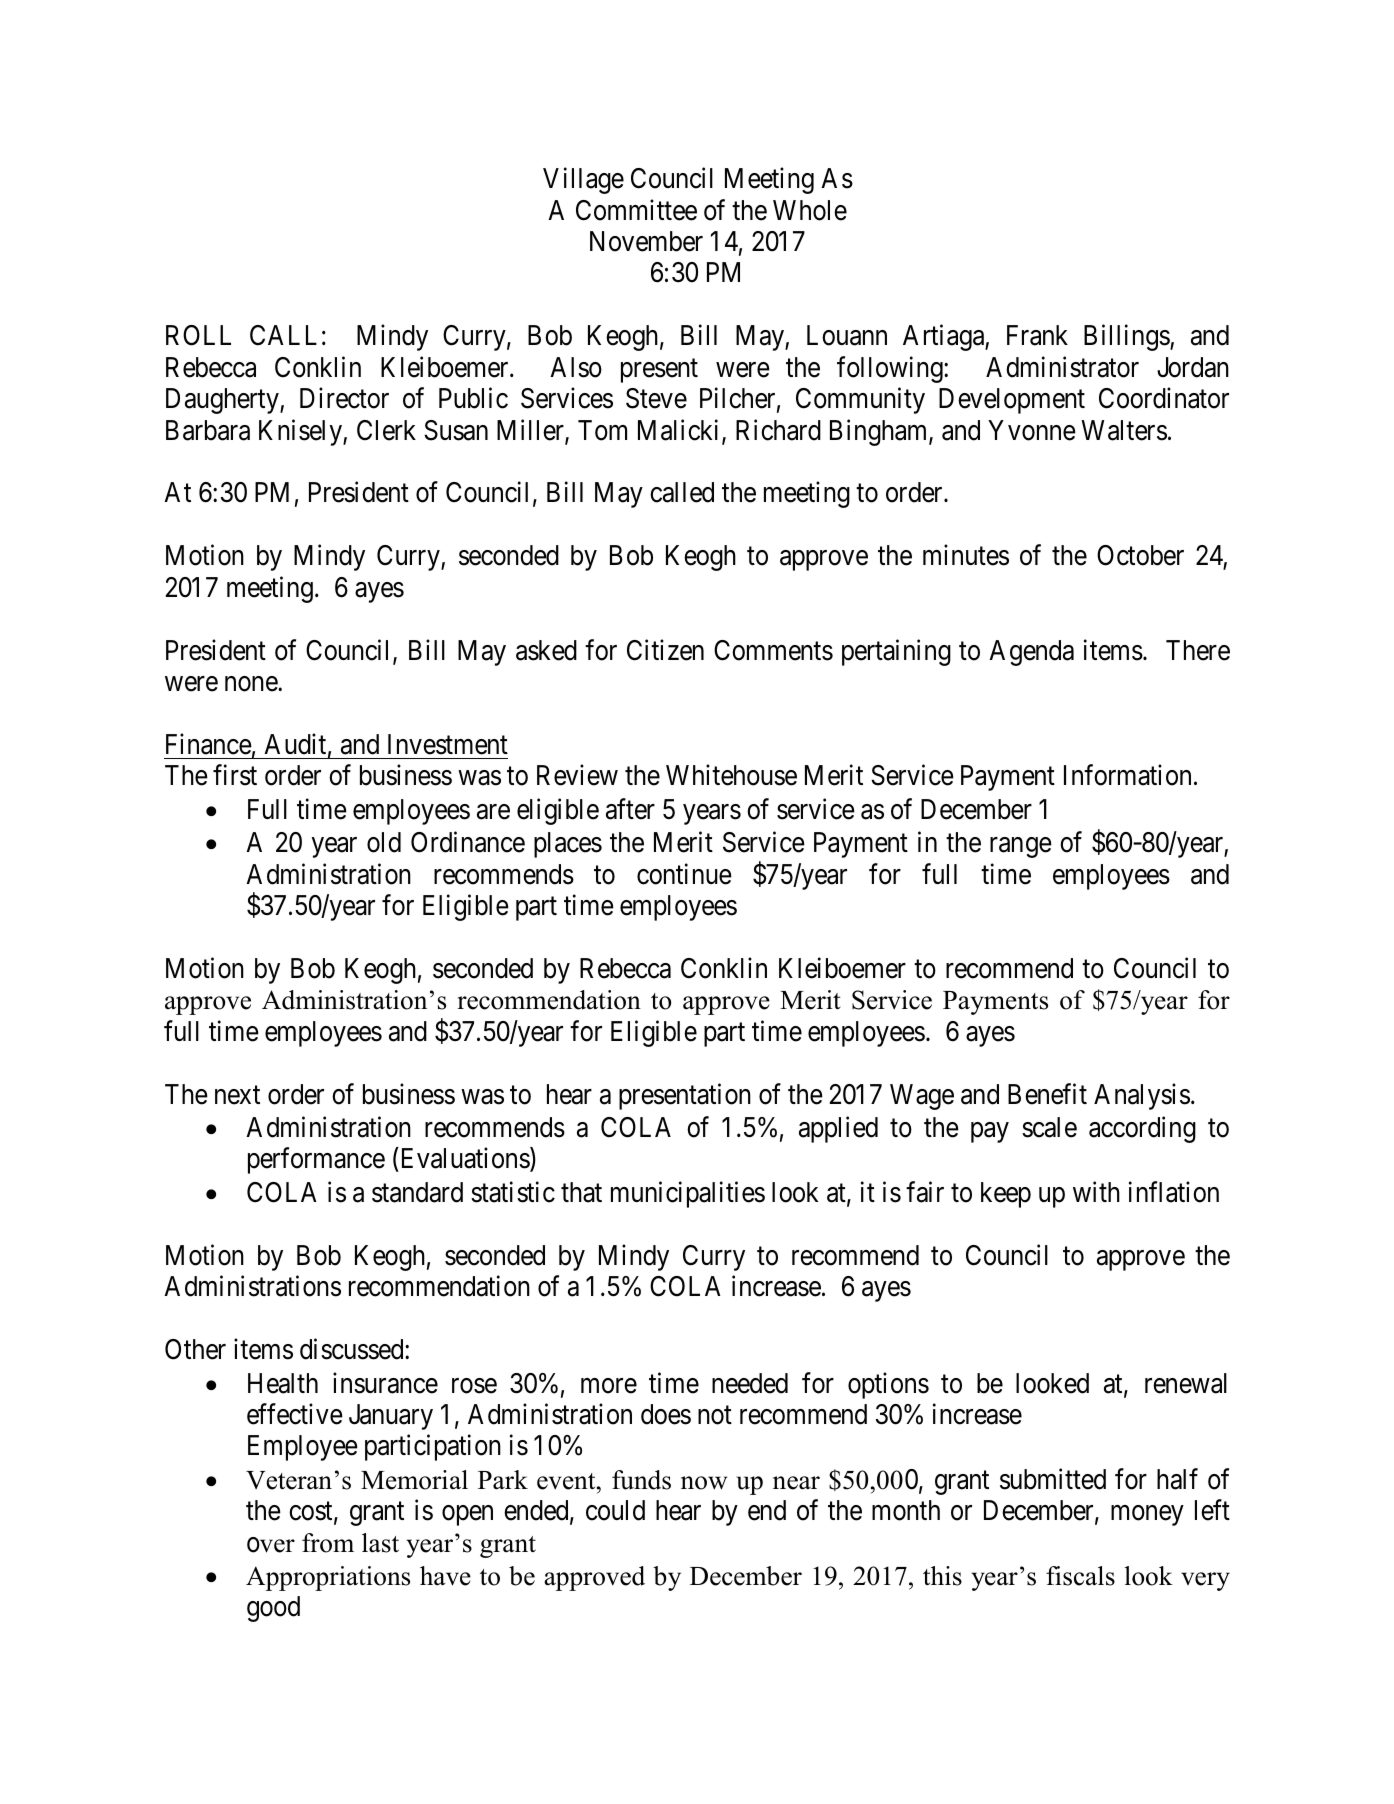  Describe the element at coordinates (1031, 653) in the page. I see `Agenda` at that location.
